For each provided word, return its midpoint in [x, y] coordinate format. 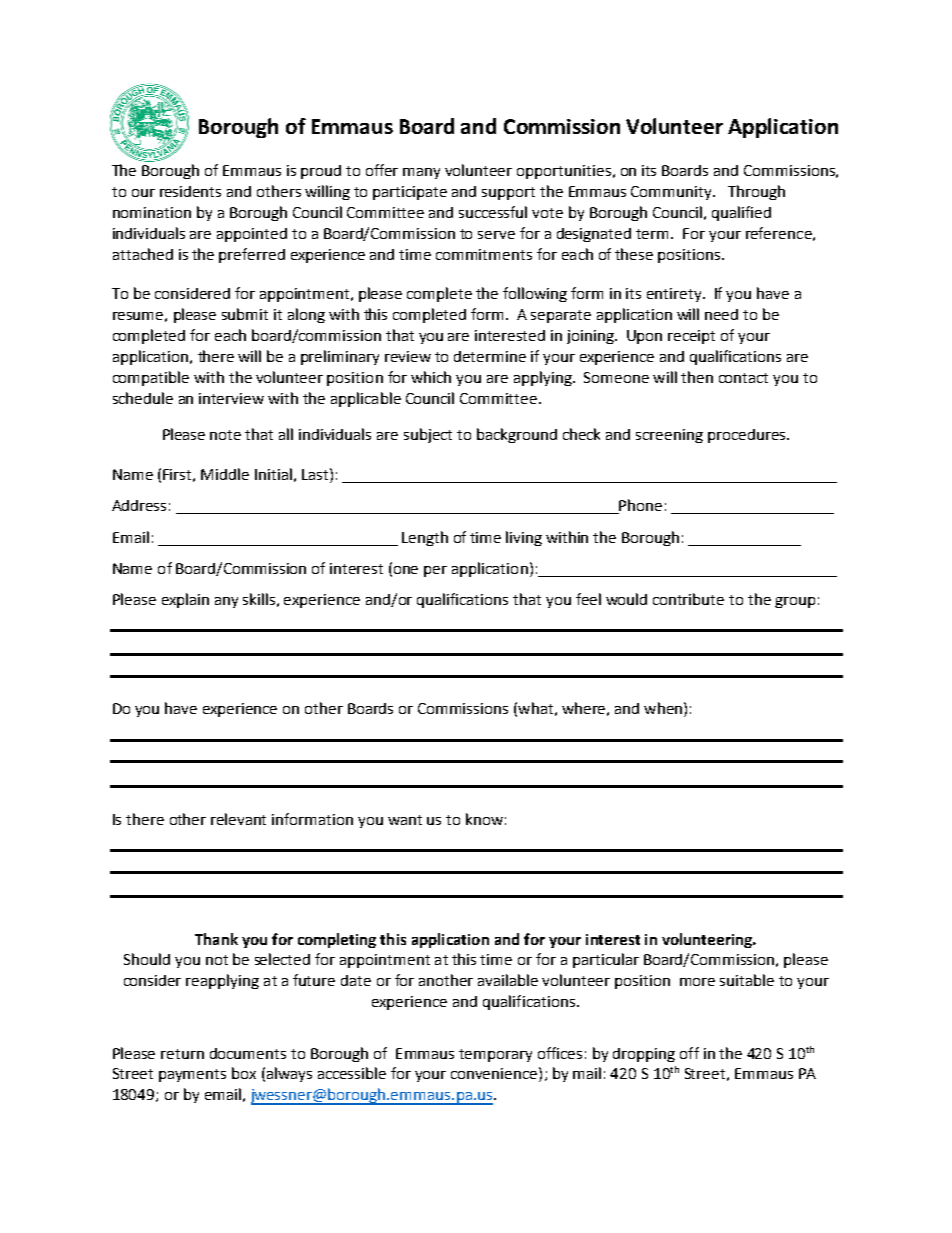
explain [185, 600]
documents [248, 1053]
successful [493, 212]
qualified [741, 213]
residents [190, 191]
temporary [495, 1055]
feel [588, 599]
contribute [688, 599]
